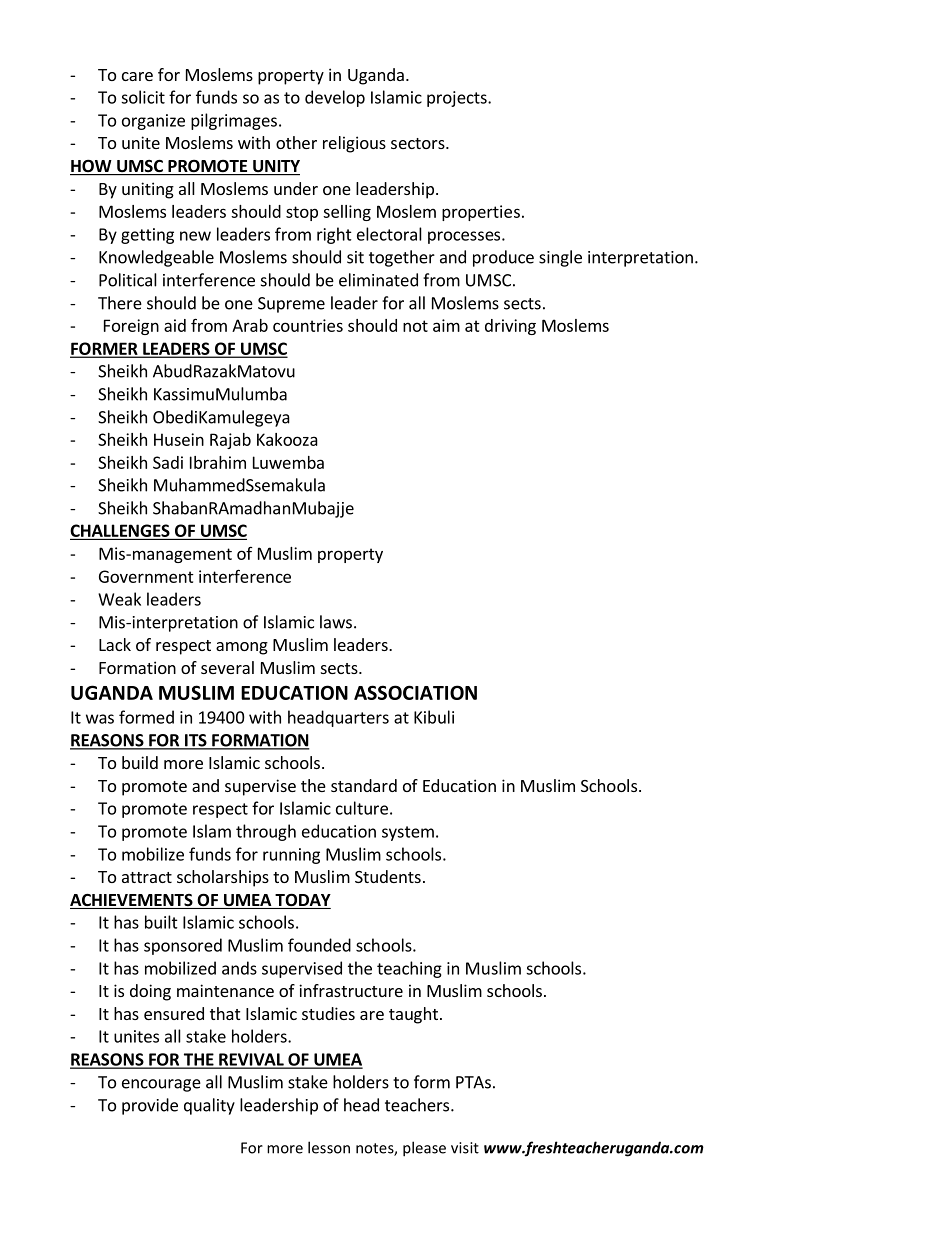 The width and height of the page is (952, 1233). Describe the element at coordinates (408, 833) in the page. I see `system` at that location.
